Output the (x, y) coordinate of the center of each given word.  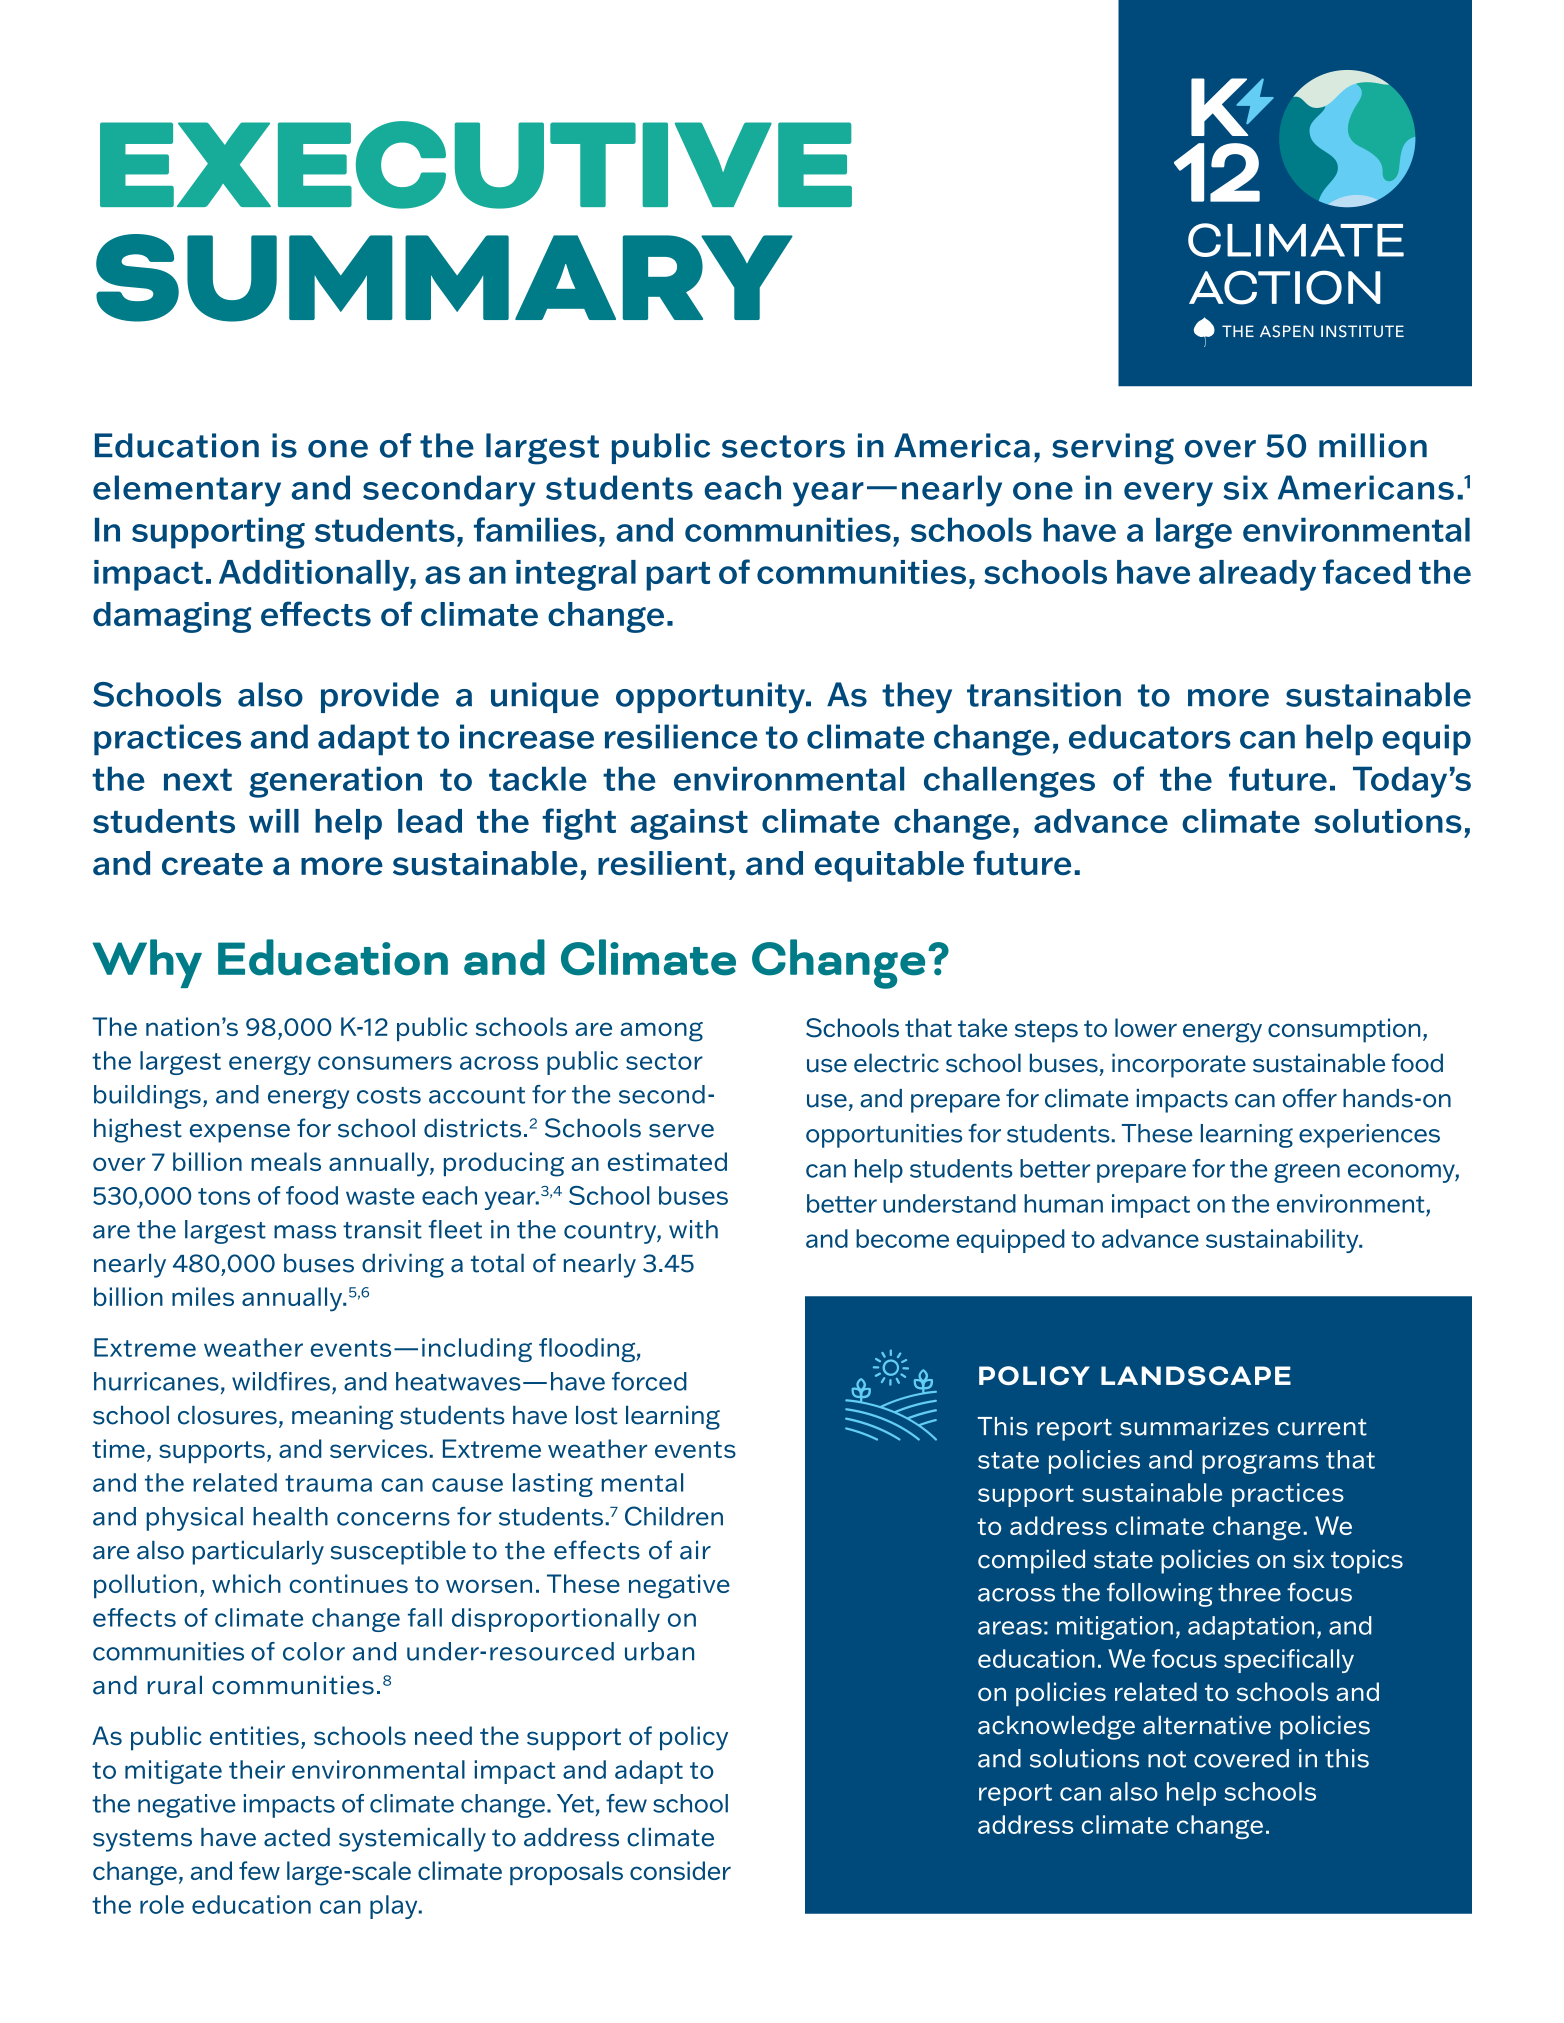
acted (297, 1837)
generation (335, 782)
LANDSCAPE (1196, 1375)
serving (1113, 449)
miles (203, 1296)
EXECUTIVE (476, 165)
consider (680, 1870)
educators (1150, 736)
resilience (681, 736)
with (693, 1229)
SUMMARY (444, 278)
